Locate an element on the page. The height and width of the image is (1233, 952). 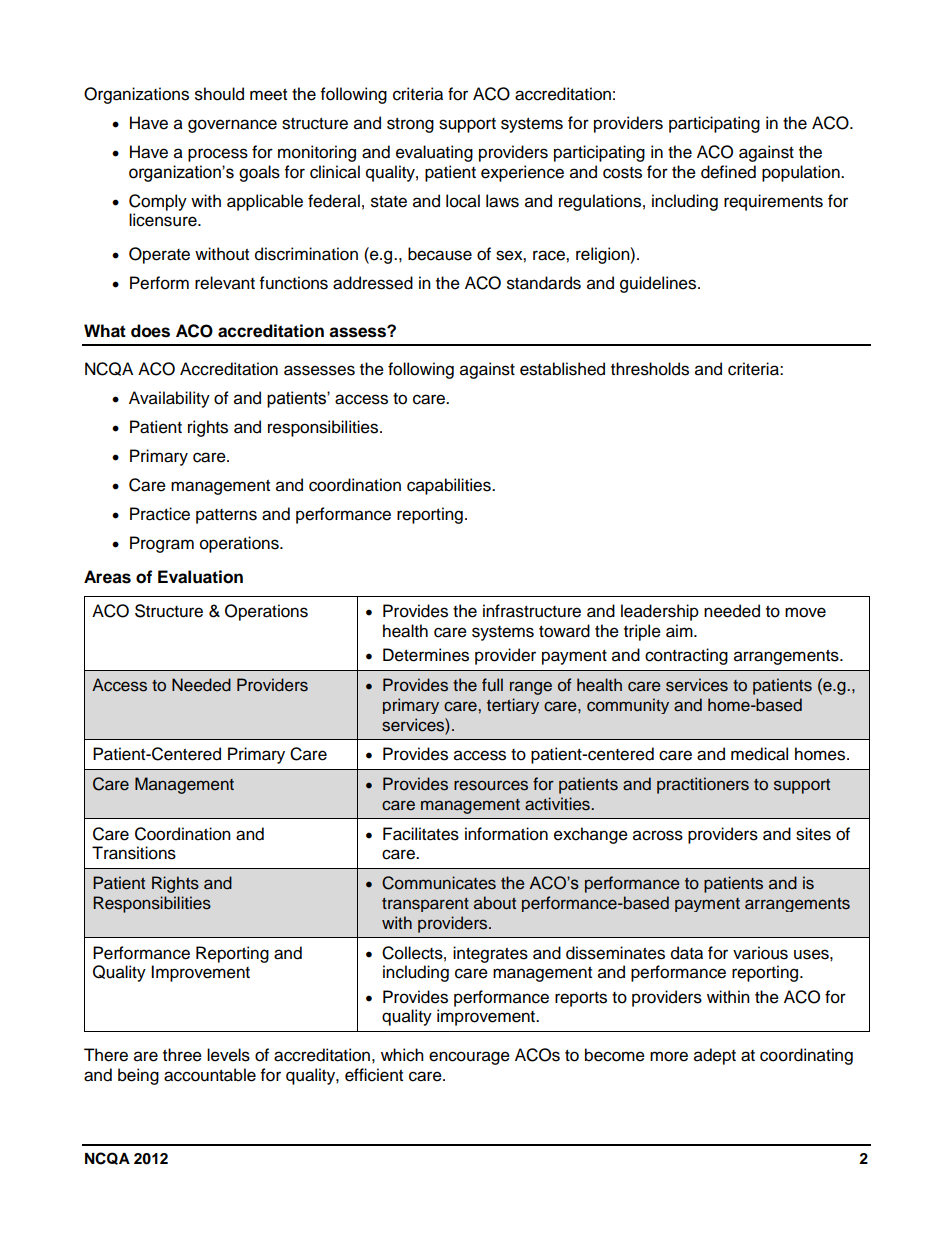
adept is located at coordinates (715, 1056).
